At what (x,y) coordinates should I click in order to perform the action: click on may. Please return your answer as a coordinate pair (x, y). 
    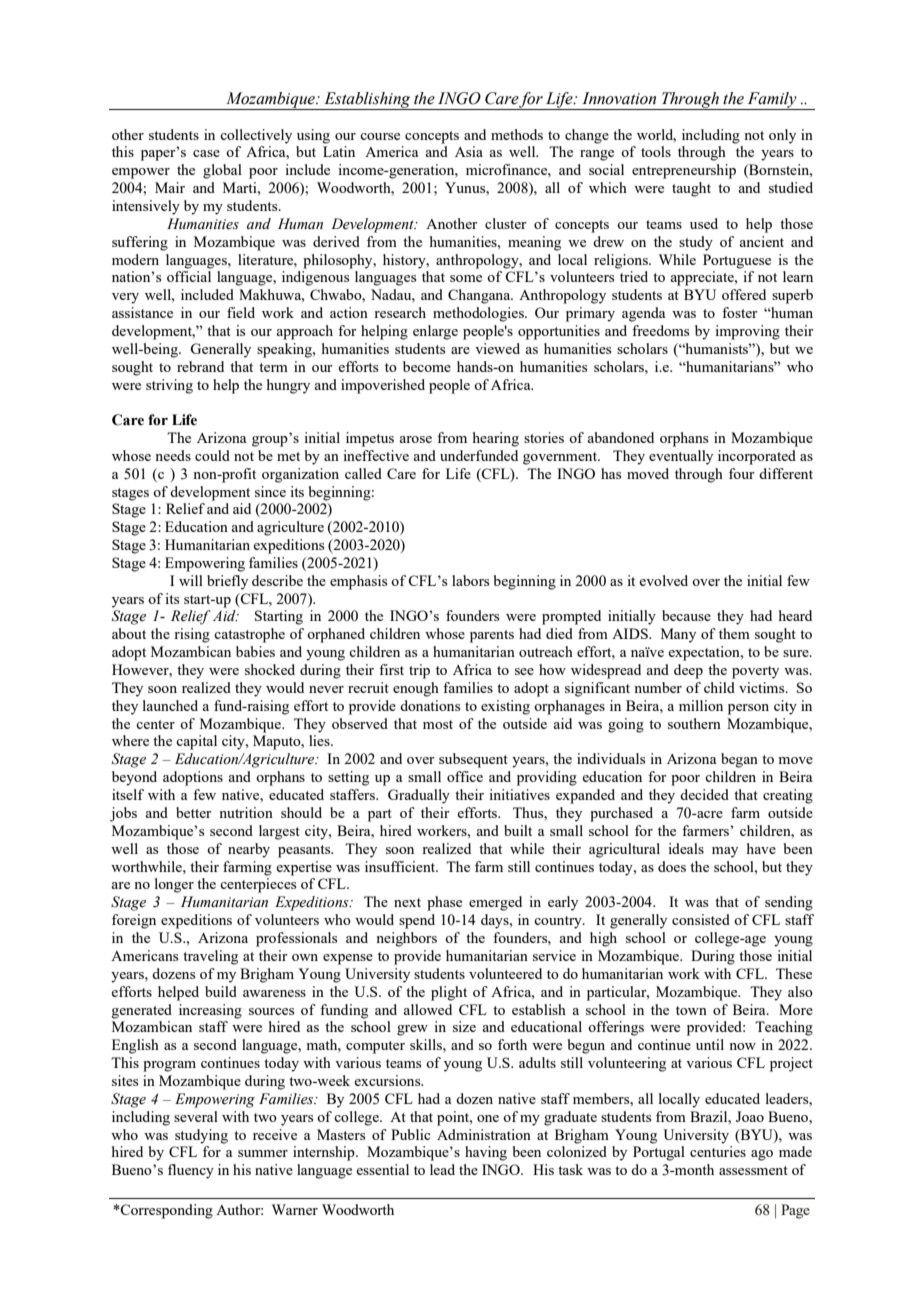
    Looking at the image, I should click on (725, 852).
